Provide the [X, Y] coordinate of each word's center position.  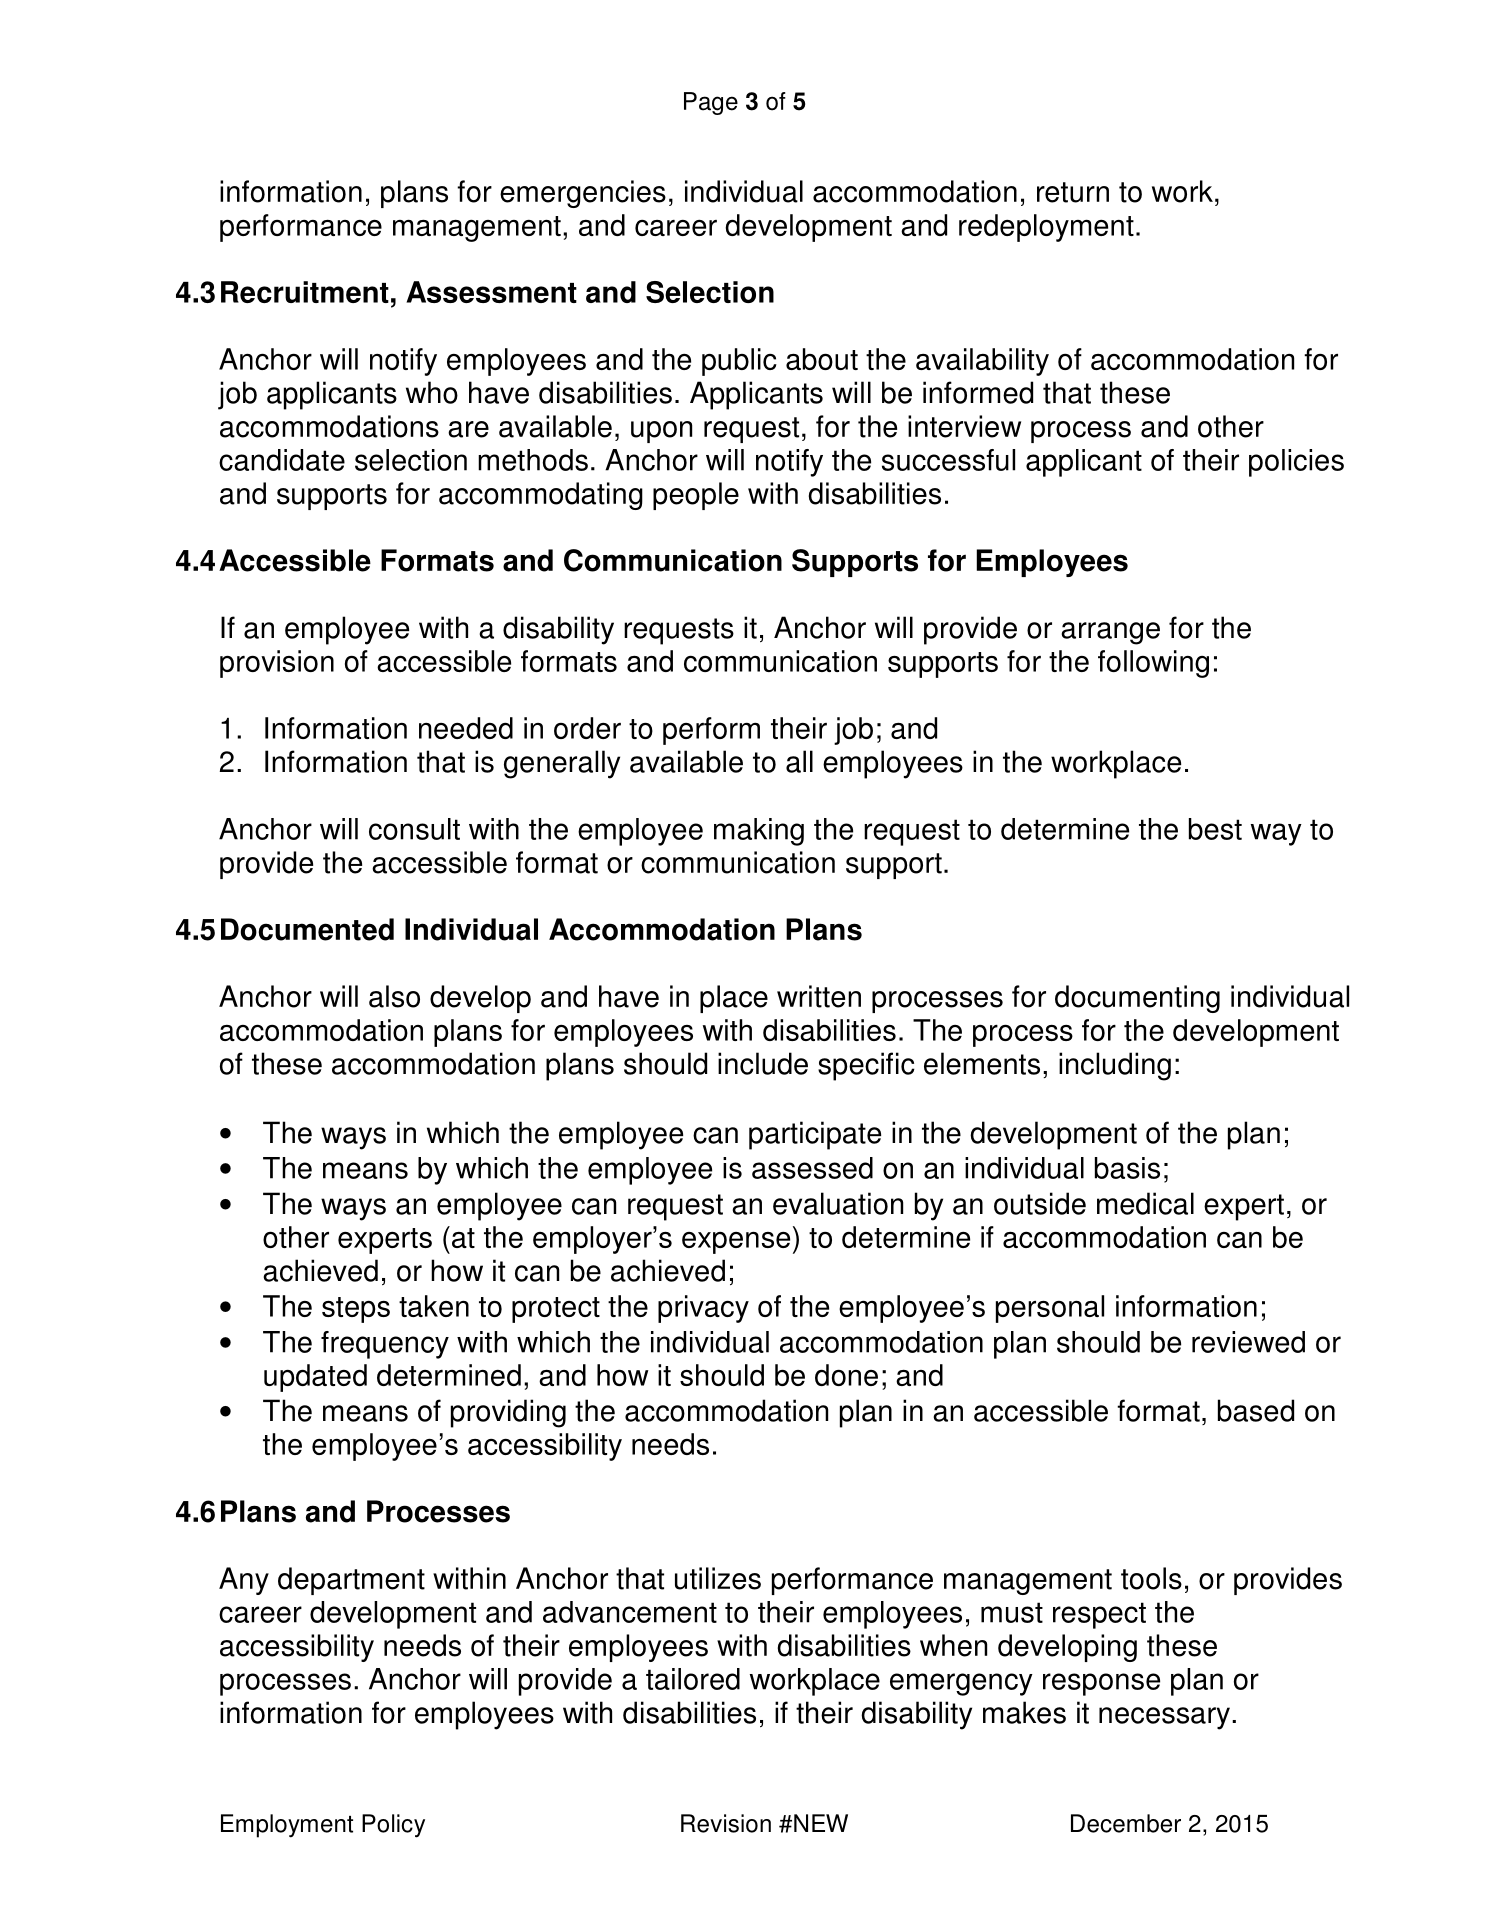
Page [711, 103]
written [819, 996]
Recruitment [305, 292]
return [1073, 192]
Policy [393, 1826]
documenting [1137, 999]
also [394, 996]
